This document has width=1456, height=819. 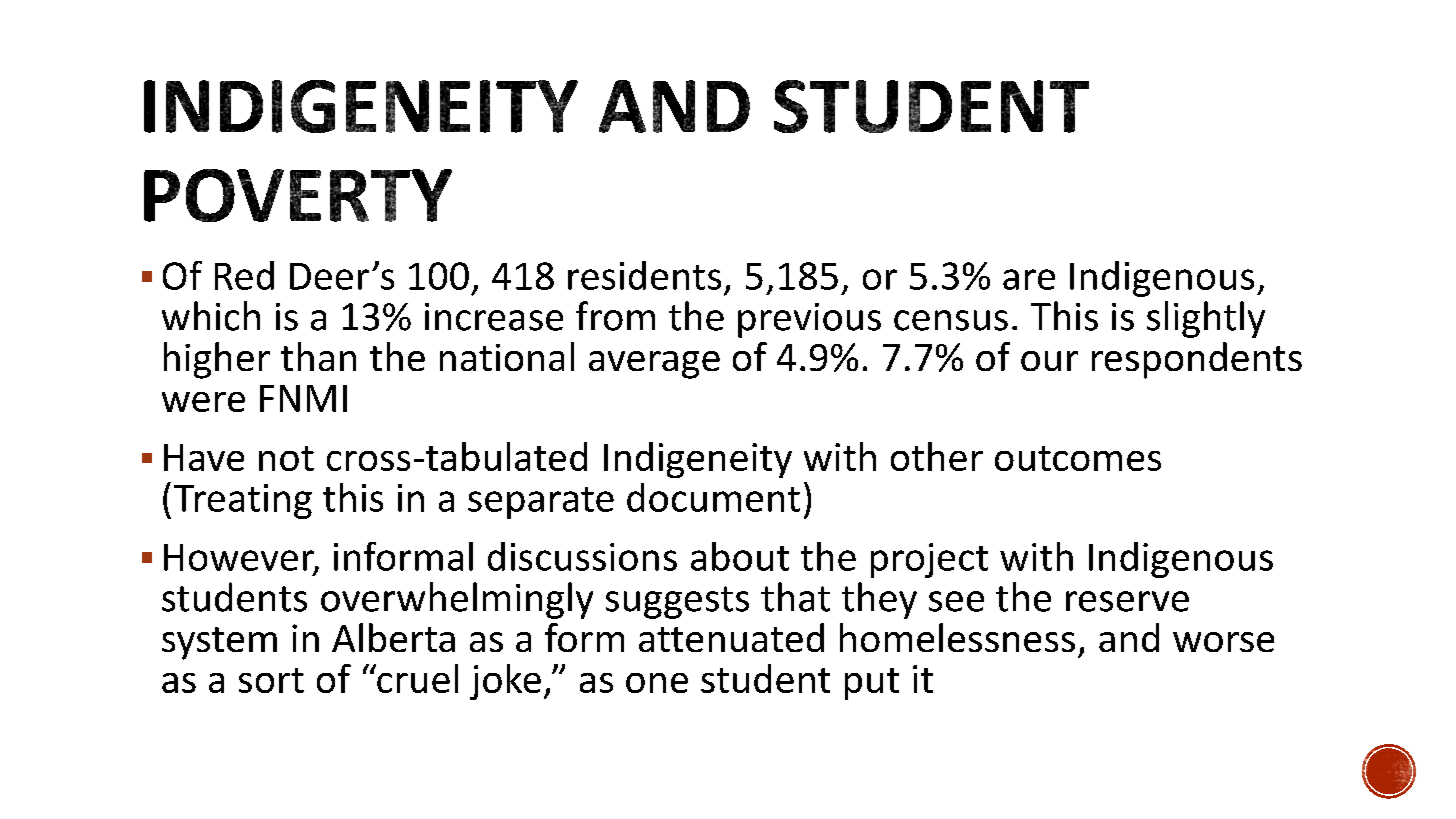 I want to click on Red, so click(x=244, y=275).
